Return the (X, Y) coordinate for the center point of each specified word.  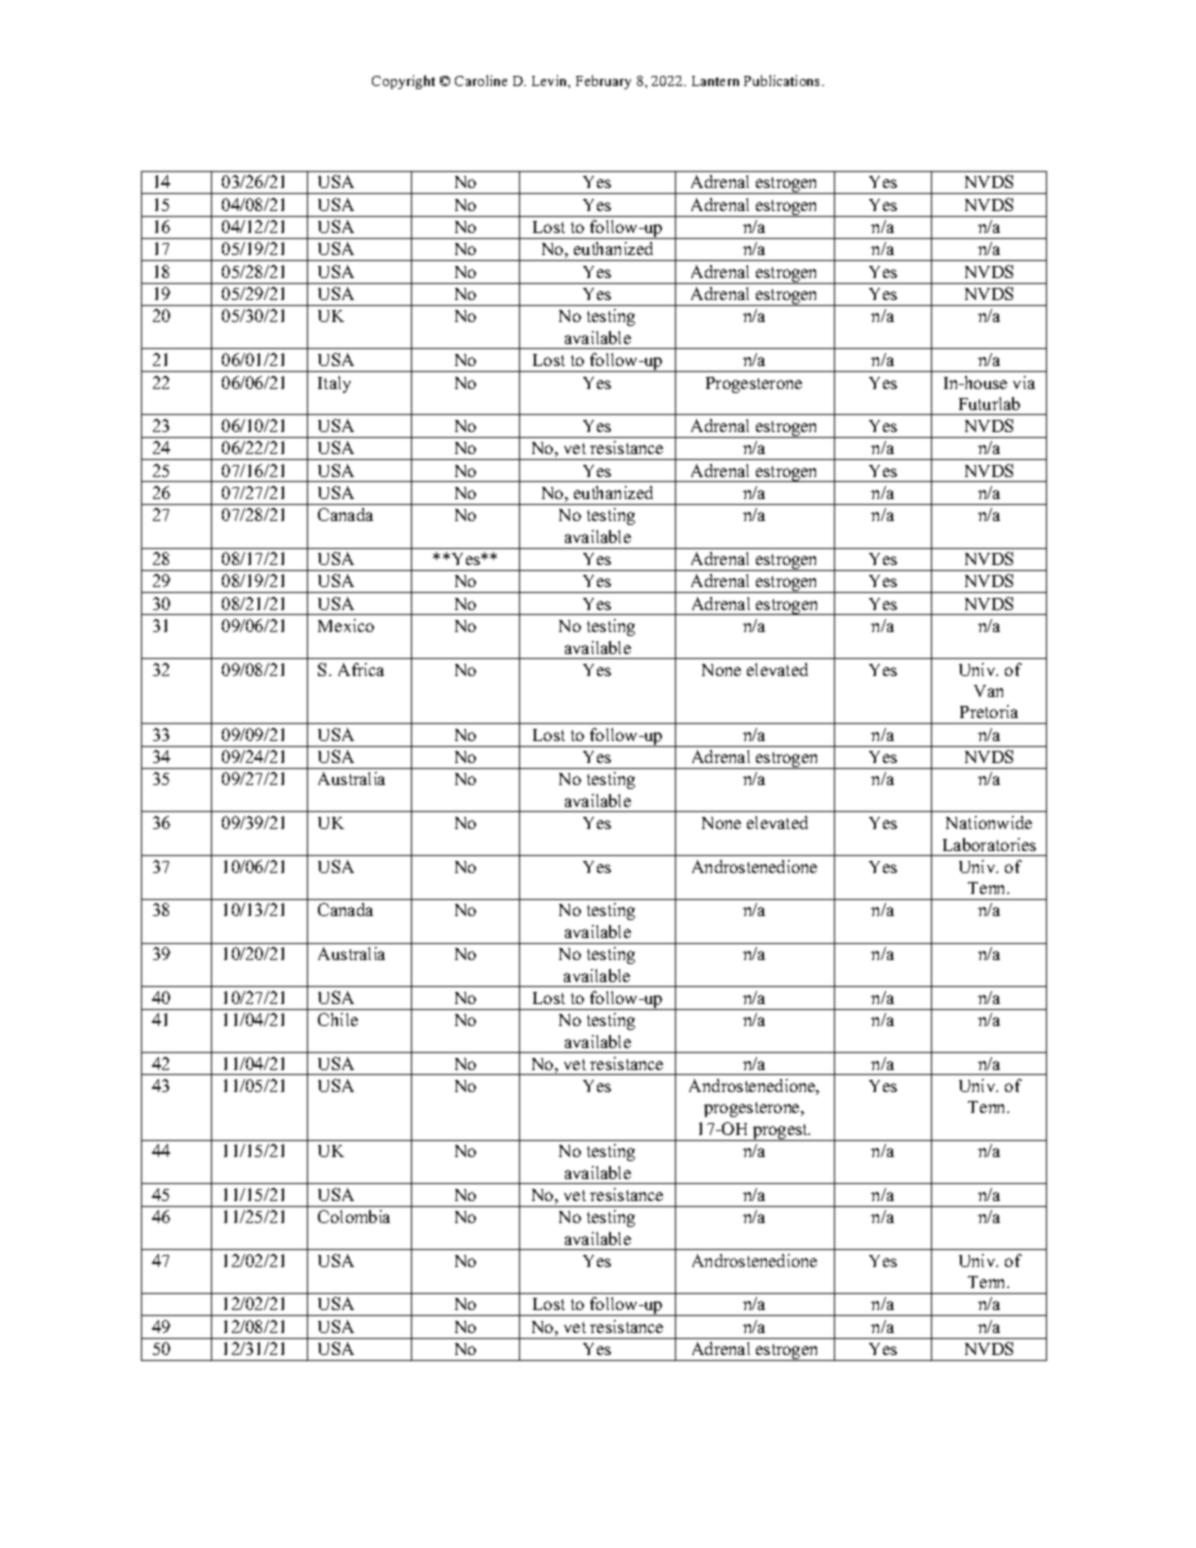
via (1024, 382)
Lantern (715, 81)
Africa (361, 669)
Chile (338, 1019)
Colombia (354, 1216)
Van (988, 691)
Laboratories (989, 844)
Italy (334, 384)
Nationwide (989, 822)
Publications (783, 80)
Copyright (403, 82)
